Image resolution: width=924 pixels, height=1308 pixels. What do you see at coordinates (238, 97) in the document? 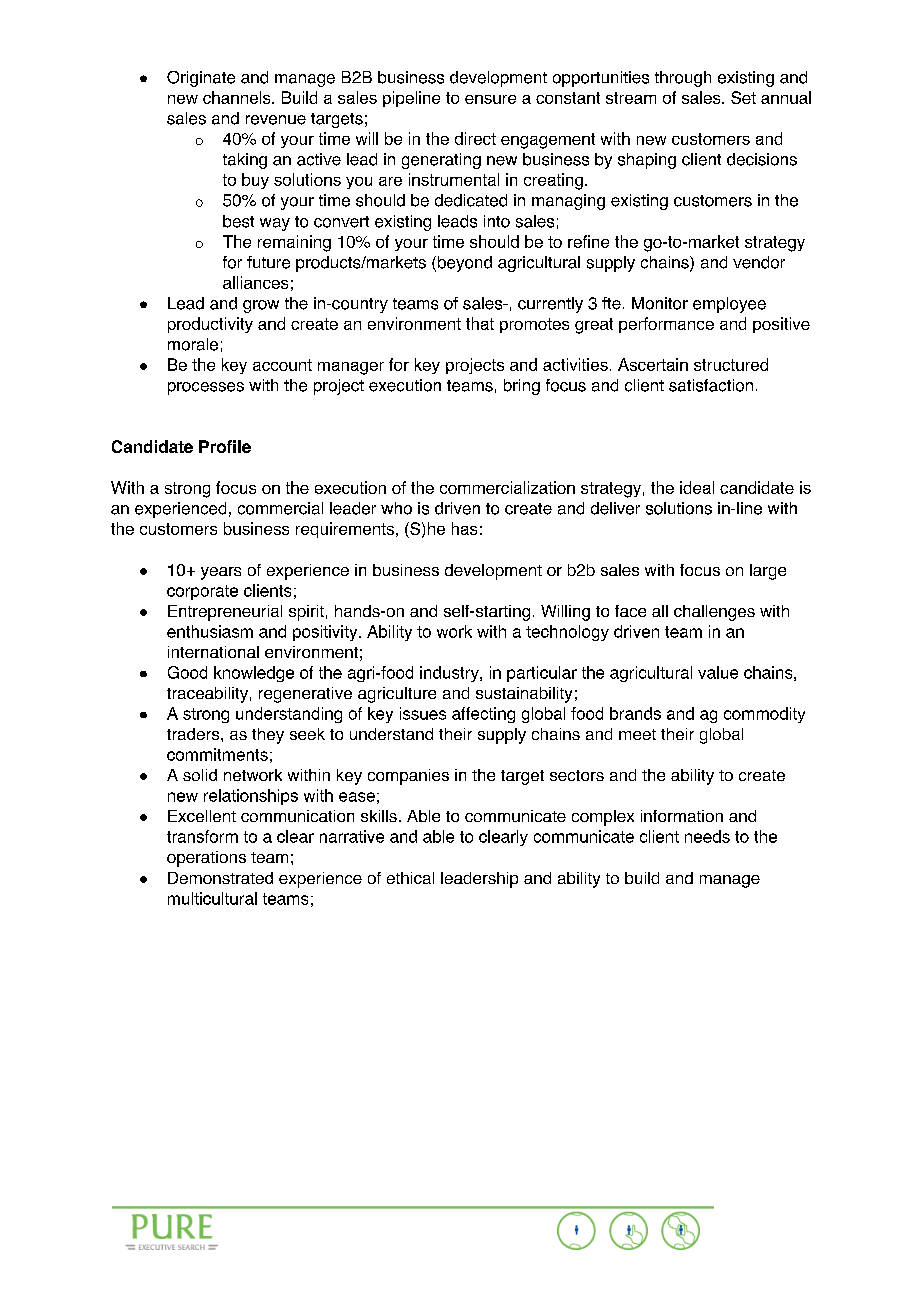
I see `channels` at bounding box center [238, 97].
